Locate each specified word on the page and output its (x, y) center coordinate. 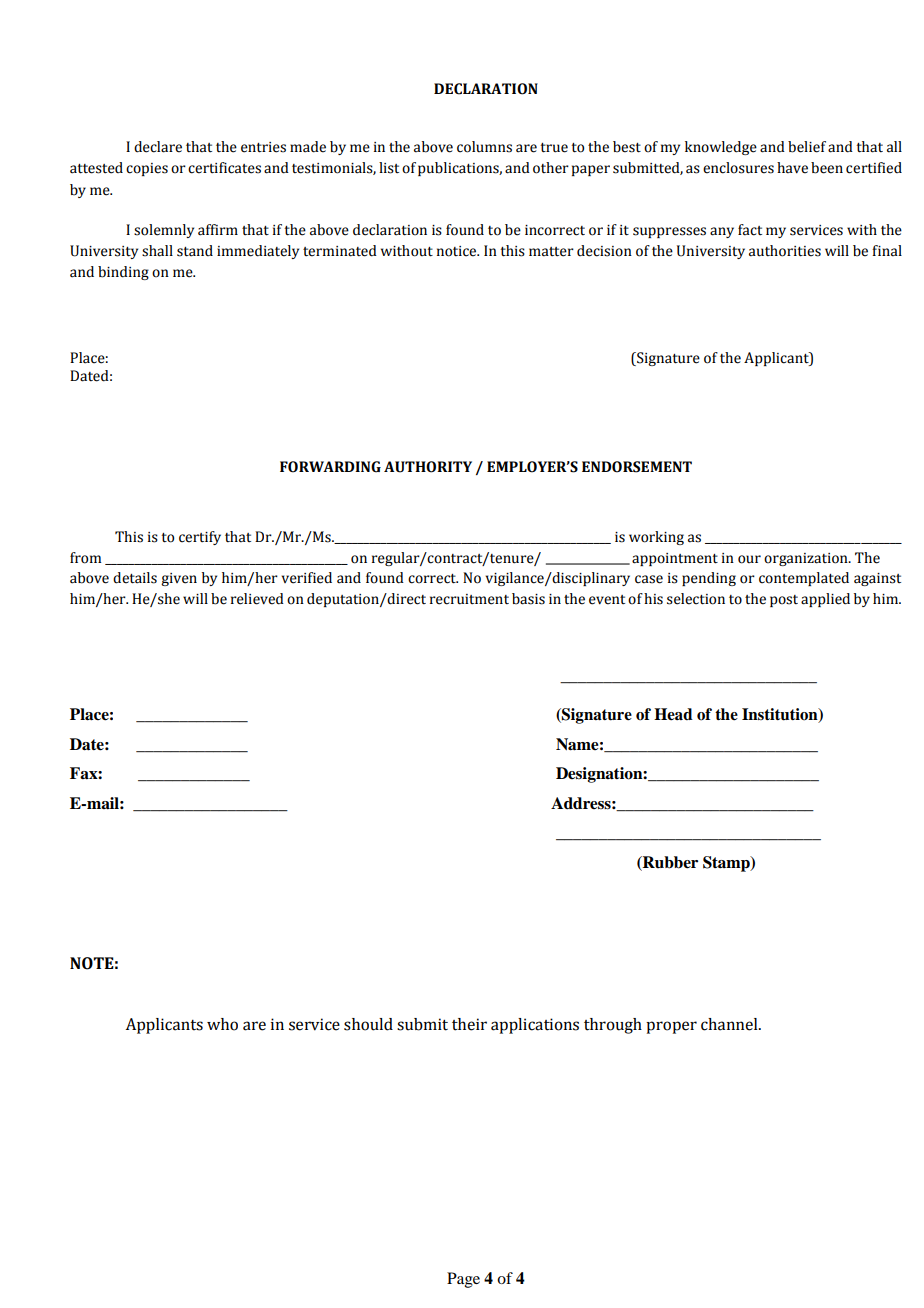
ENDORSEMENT (637, 467)
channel (730, 1024)
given (179, 579)
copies (147, 169)
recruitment (469, 599)
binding (123, 273)
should (368, 1024)
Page (463, 1280)
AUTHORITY (428, 467)
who (222, 1024)
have (792, 168)
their (469, 1024)
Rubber (669, 863)
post (784, 601)
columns (484, 147)
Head (673, 714)
